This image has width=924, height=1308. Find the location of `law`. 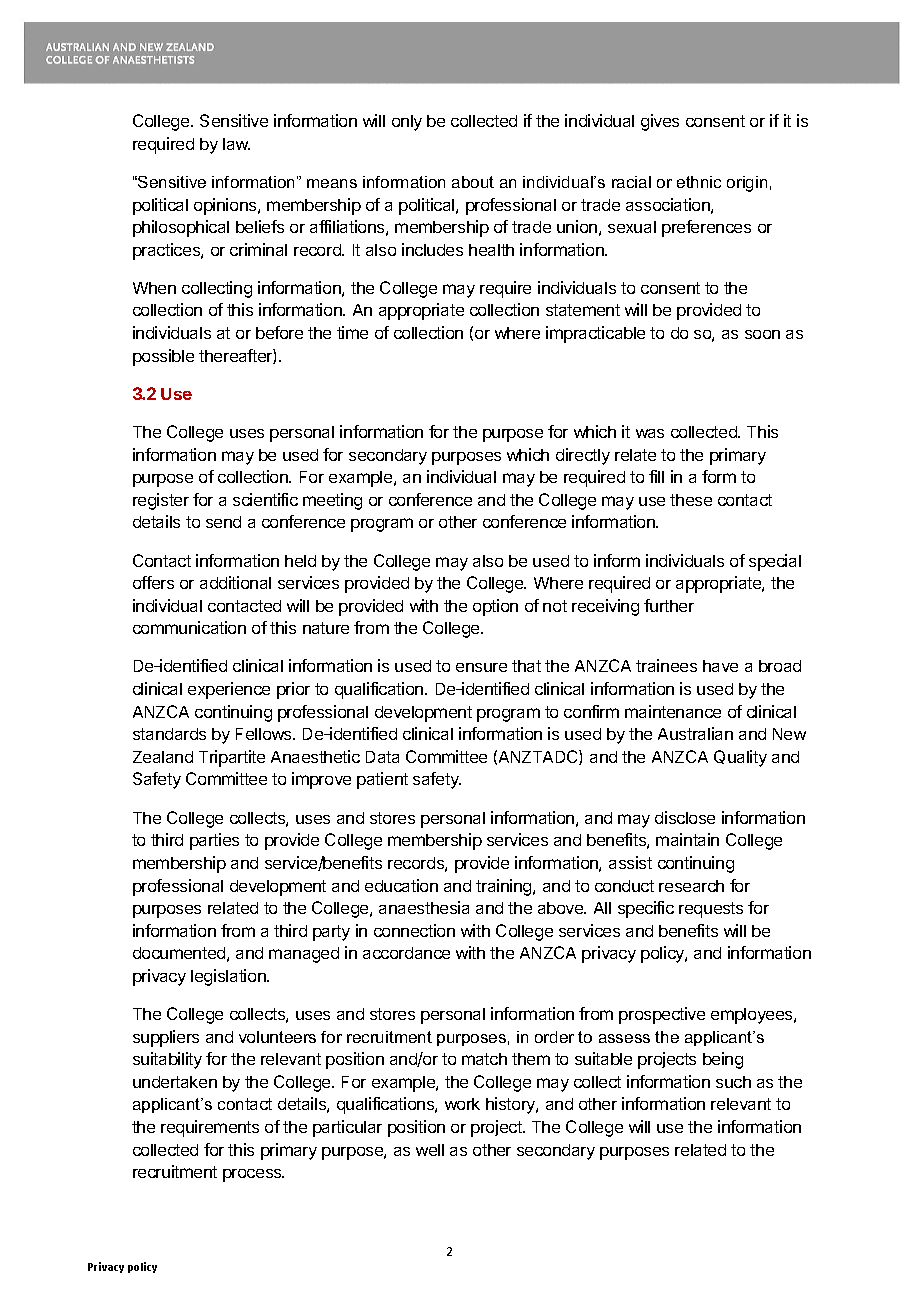

law is located at coordinates (236, 144).
